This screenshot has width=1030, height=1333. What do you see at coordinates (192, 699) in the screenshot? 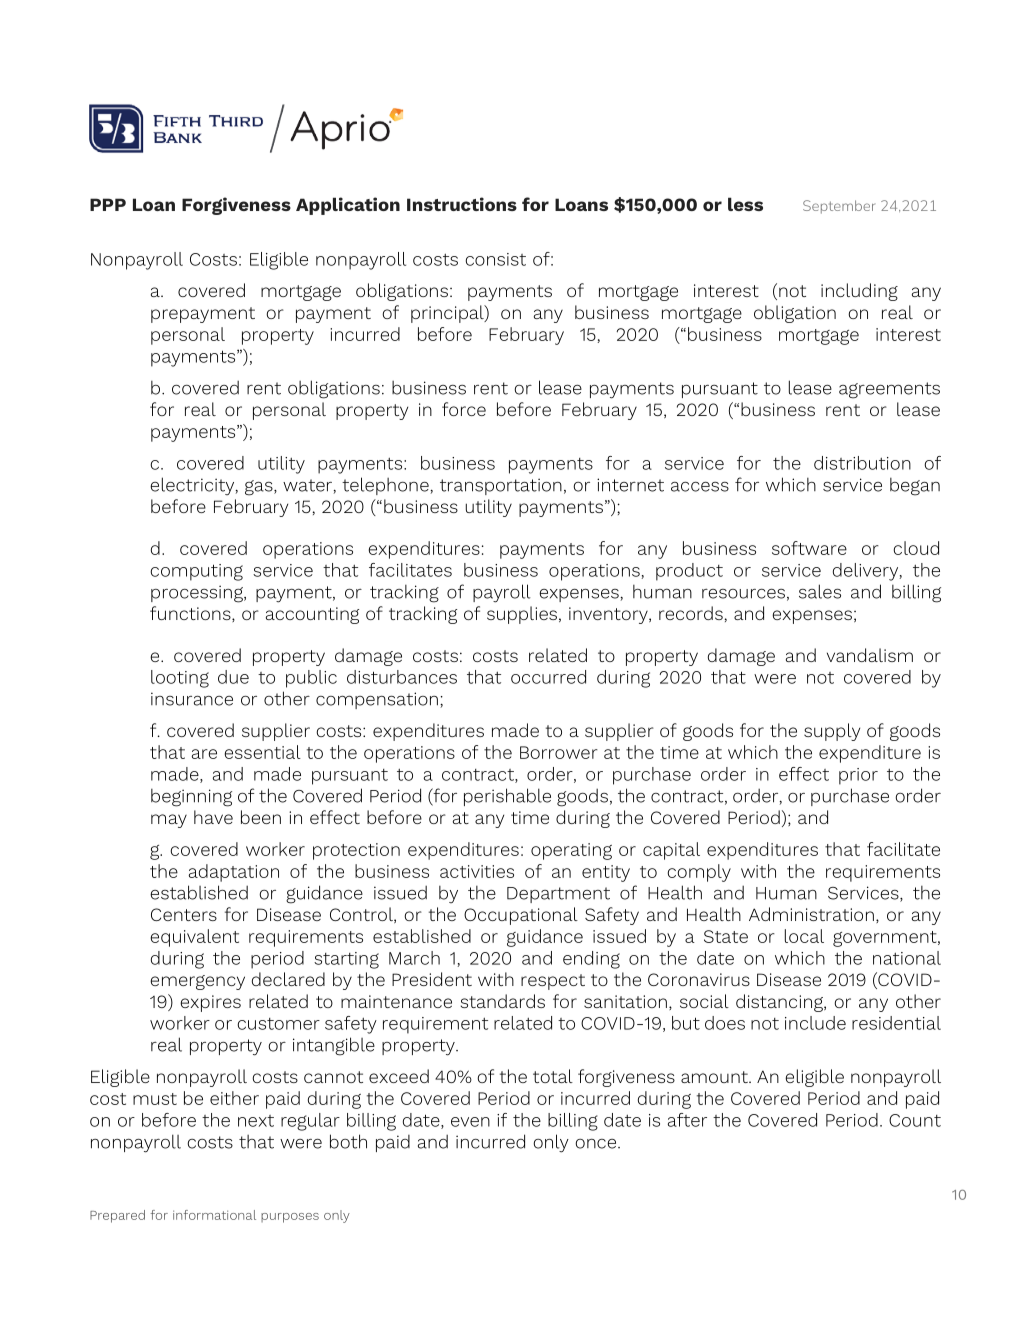
I see `insurance` at bounding box center [192, 699].
